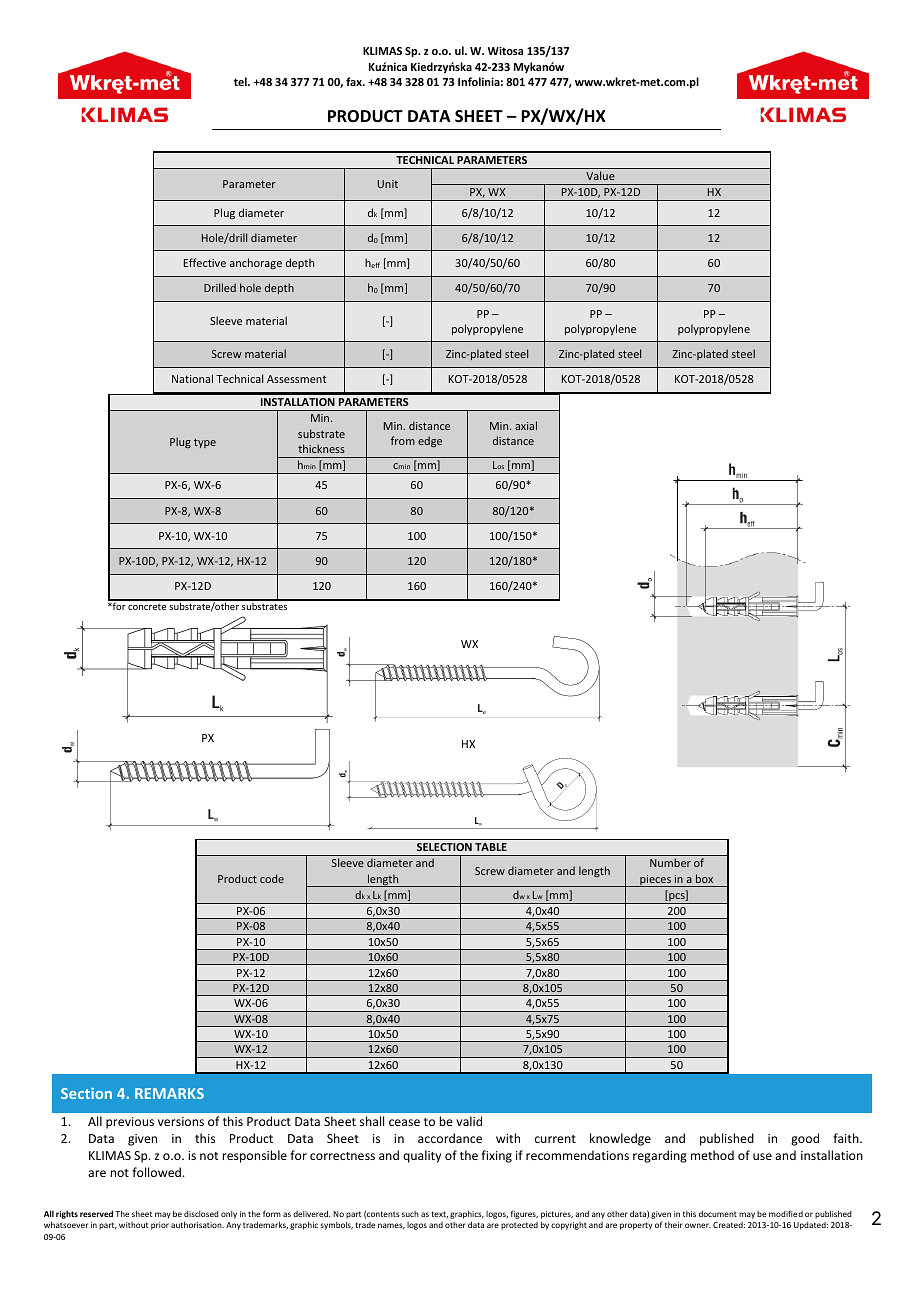  Describe the element at coordinates (388, 184) in the image. I see `Unit` at that location.
